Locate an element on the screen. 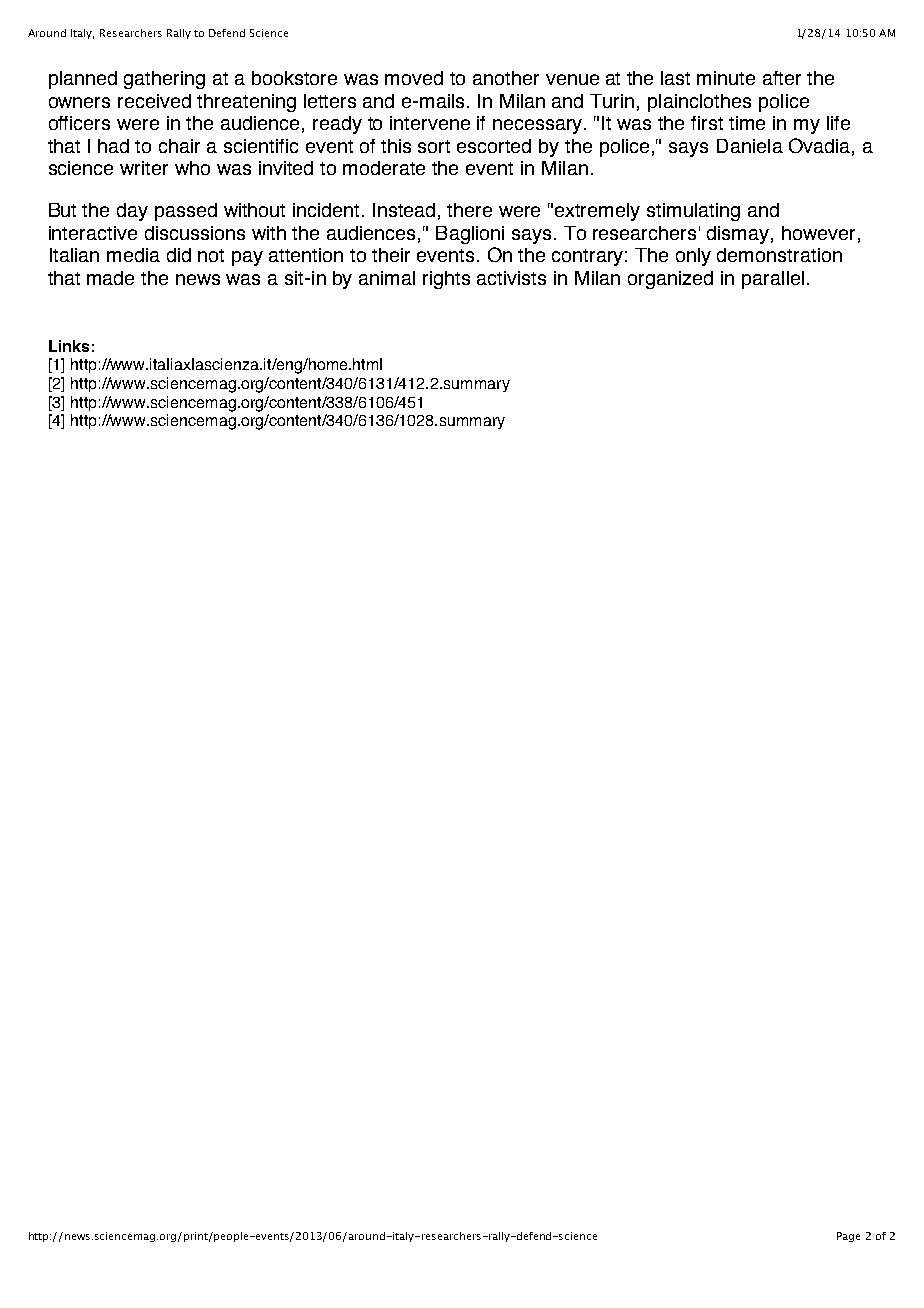  Links is located at coordinates (69, 346).
